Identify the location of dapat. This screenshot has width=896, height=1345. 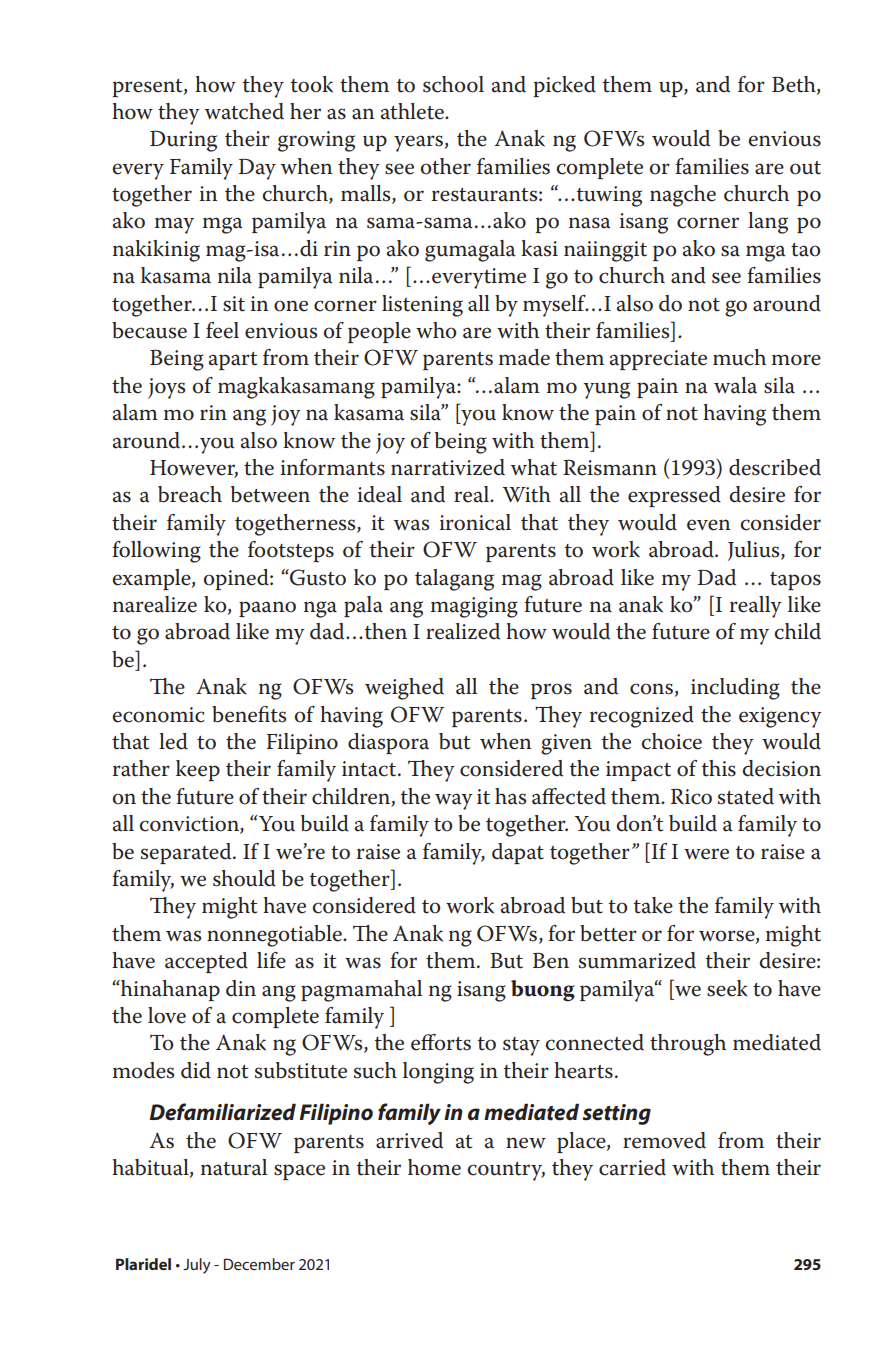
(518, 853).
